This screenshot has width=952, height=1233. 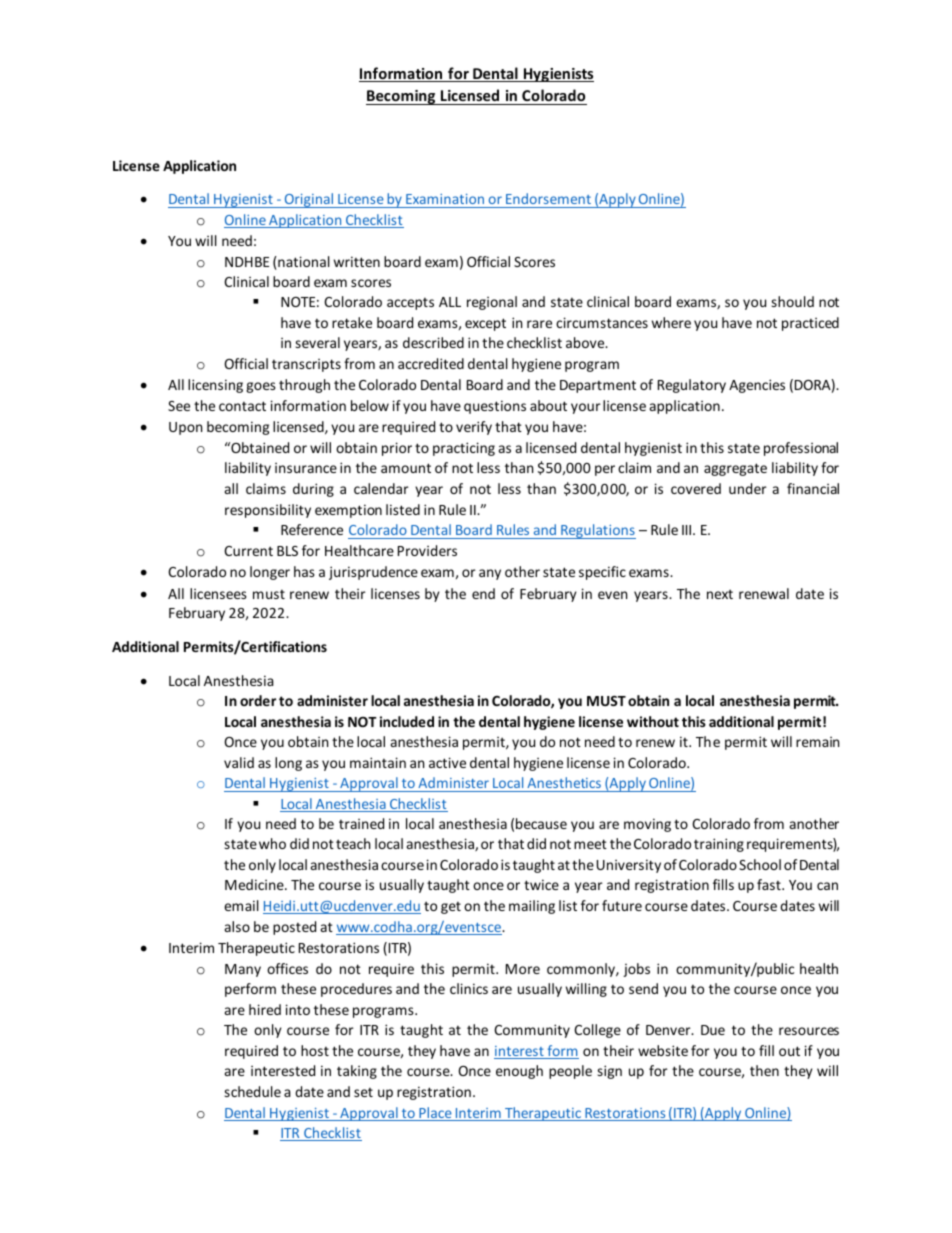 I want to click on Original, so click(x=309, y=200).
